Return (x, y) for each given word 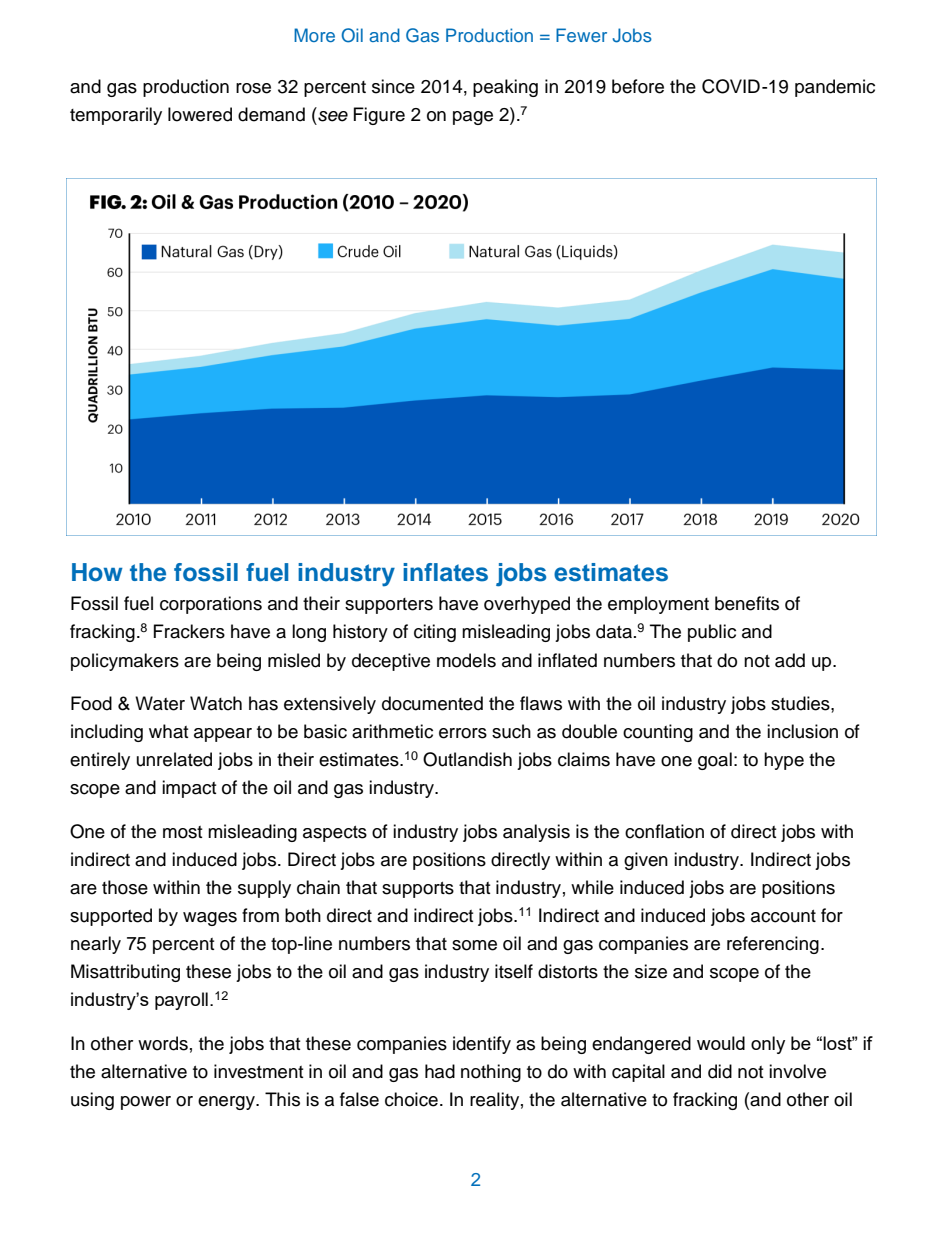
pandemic (835, 88)
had (440, 1071)
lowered (200, 114)
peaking (505, 88)
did (720, 1071)
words (163, 1043)
